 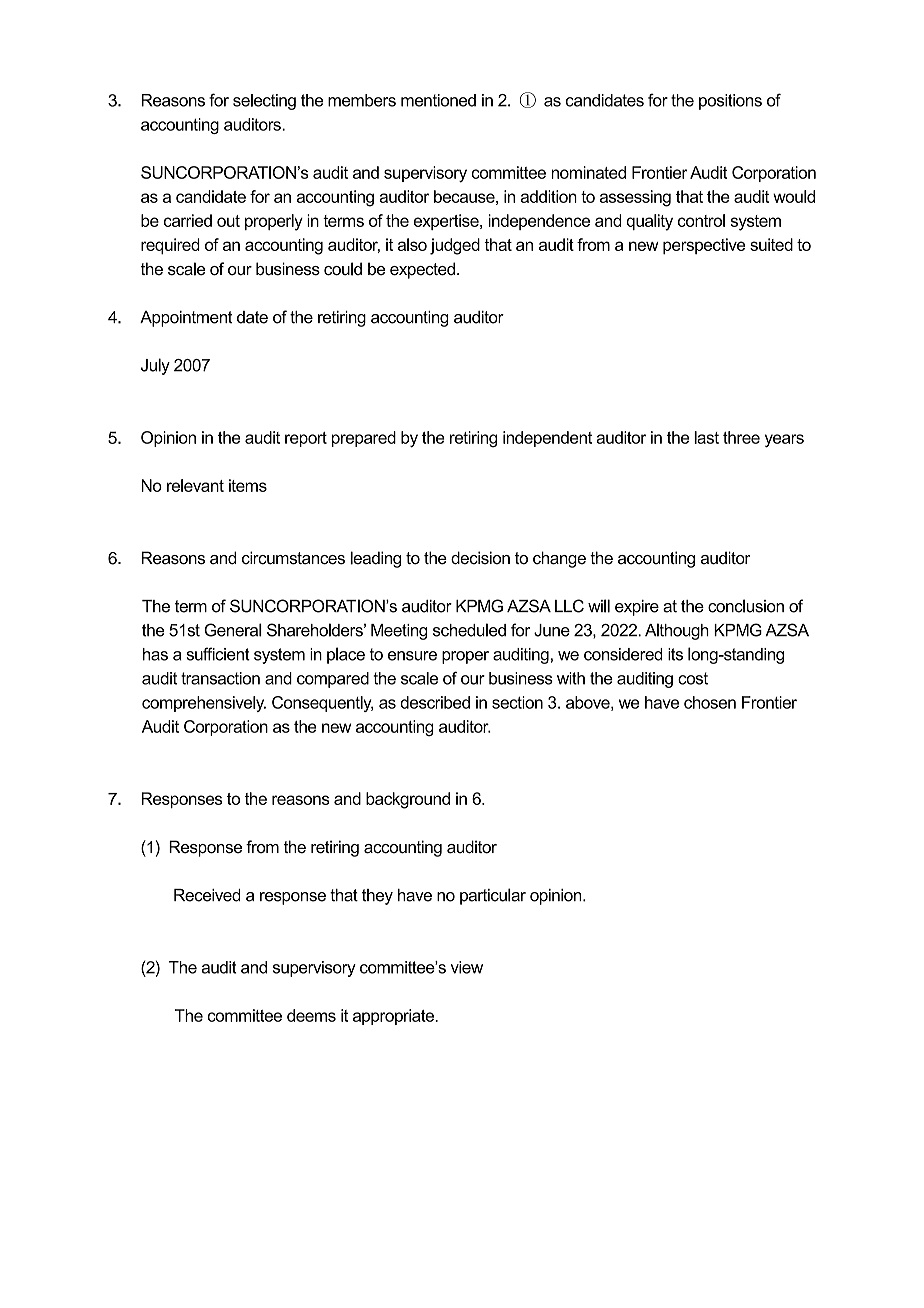 What do you see at coordinates (547, 439) in the screenshot?
I see `independent` at bounding box center [547, 439].
